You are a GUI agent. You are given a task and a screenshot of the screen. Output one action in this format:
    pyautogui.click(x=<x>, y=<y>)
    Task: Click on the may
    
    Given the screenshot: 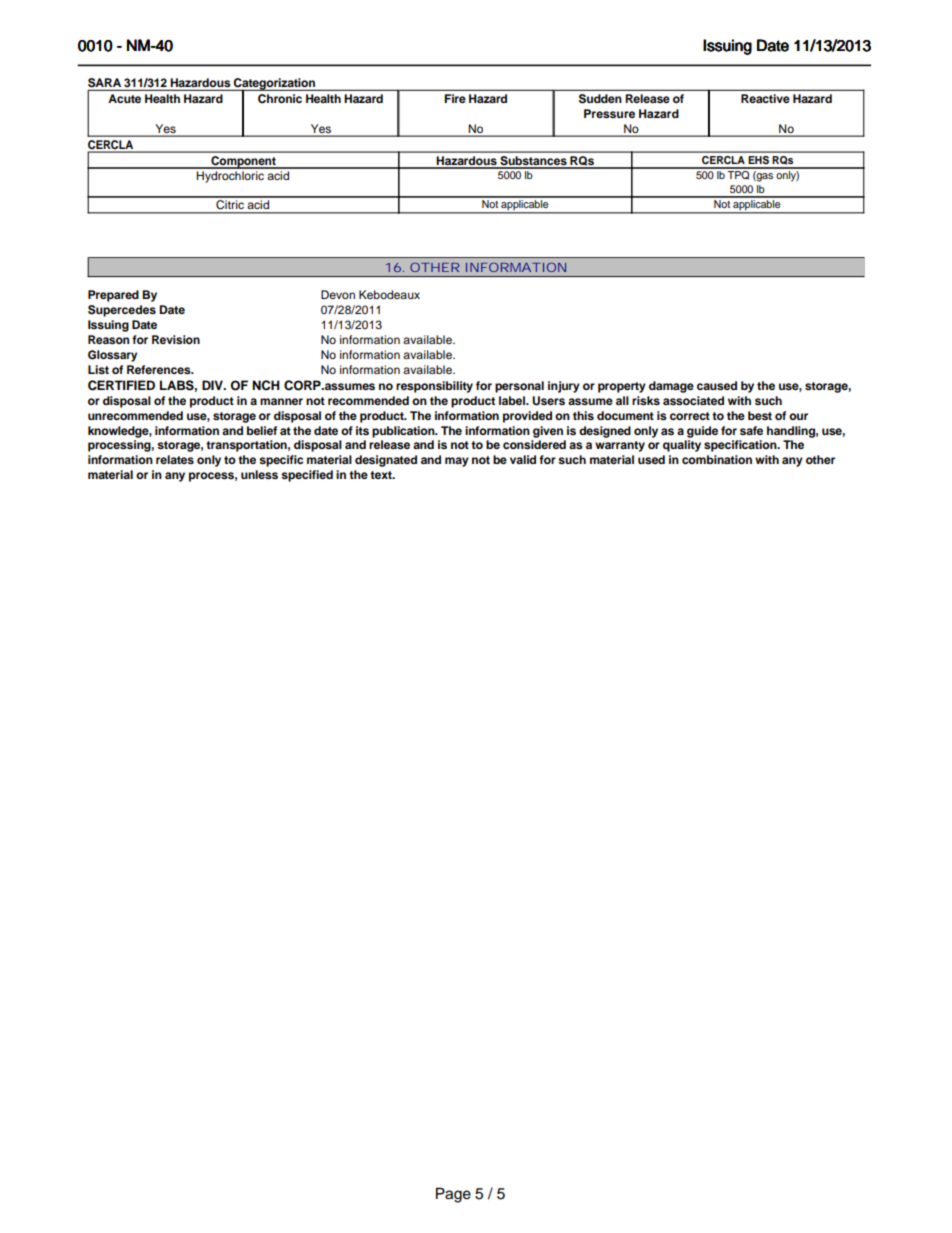 What is the action you would take?
    pyautogui.click(x=457, y=462)
